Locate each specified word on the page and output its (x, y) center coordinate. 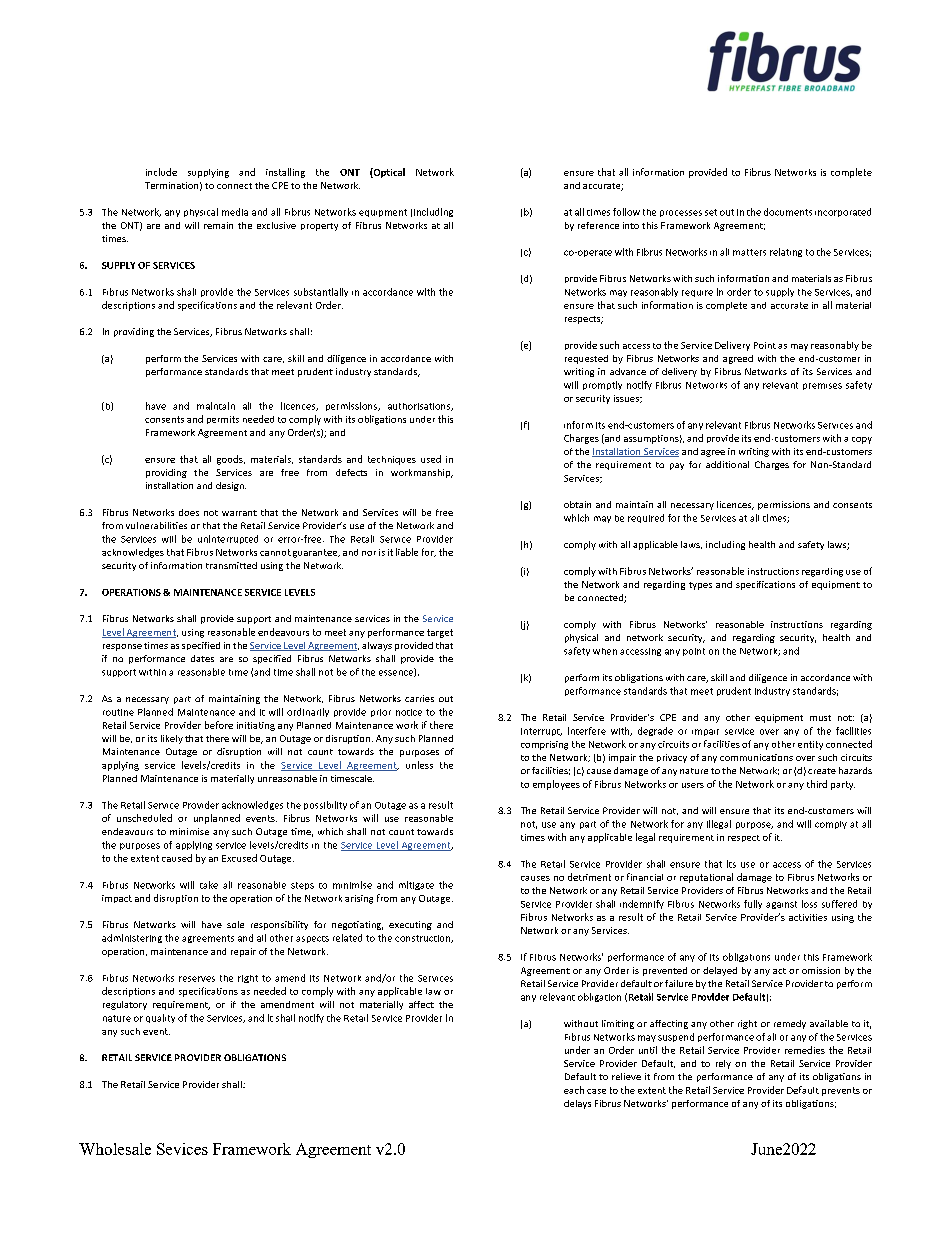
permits (223, 420)
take (209, 885)
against (781, 905)
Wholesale (115, 1149)
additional (727, 464)
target (440, 633)
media (235, 212)
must (820, 718)
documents (788, 212)
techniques (392, 460)
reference (598, 225)
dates (202, 658)
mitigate (416, 885)
